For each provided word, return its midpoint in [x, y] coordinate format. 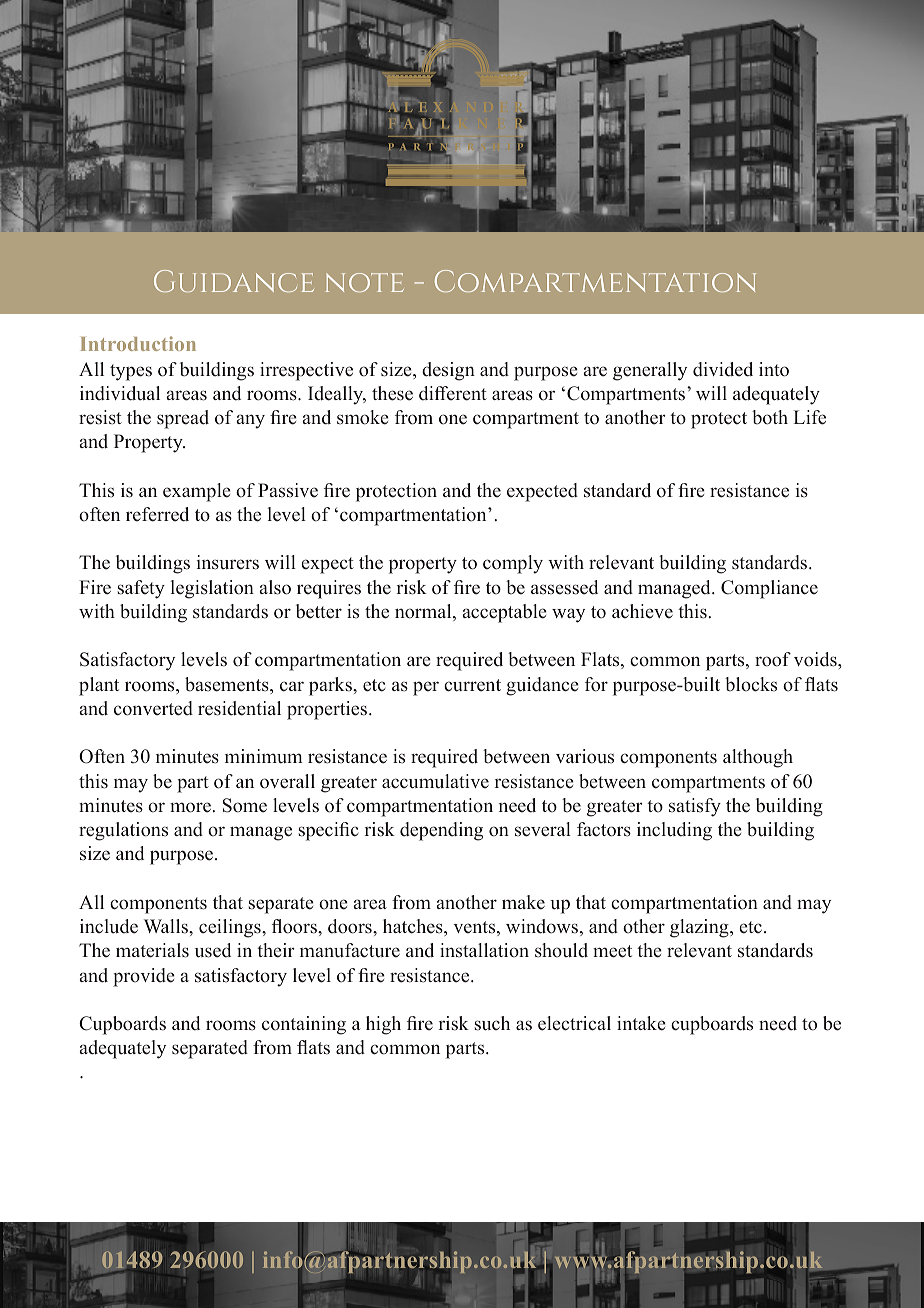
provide [144, 977]
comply [513, 564]
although [758, 758]
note [365, 282]
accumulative [435, 781]
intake [641, 1023]
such [492, 1023]
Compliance [769, 589]
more [190, 807]
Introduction [138, 343]
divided [723, 369]
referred [157, 514]
